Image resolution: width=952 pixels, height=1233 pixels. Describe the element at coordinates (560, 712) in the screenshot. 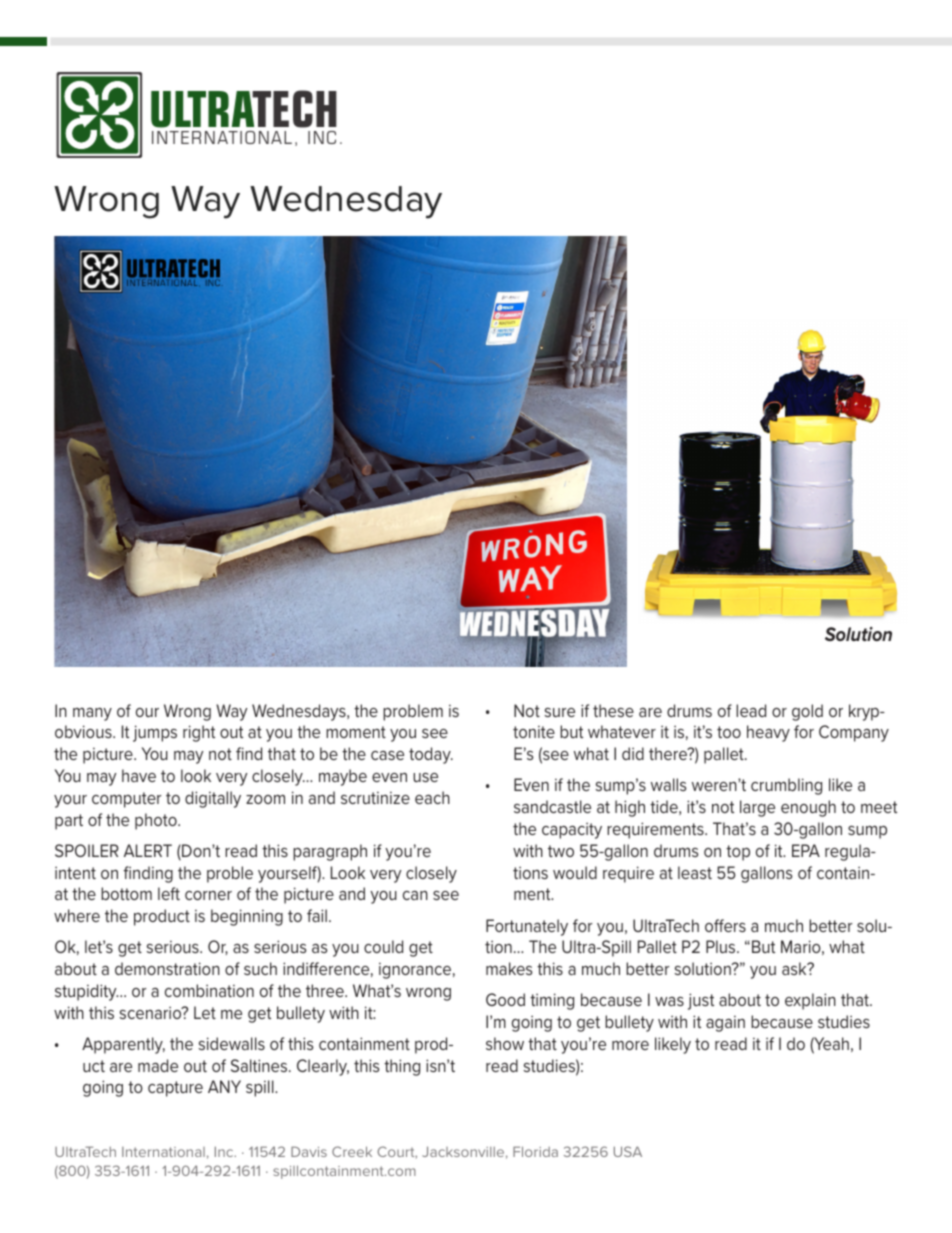

I see `sure` at that location.
